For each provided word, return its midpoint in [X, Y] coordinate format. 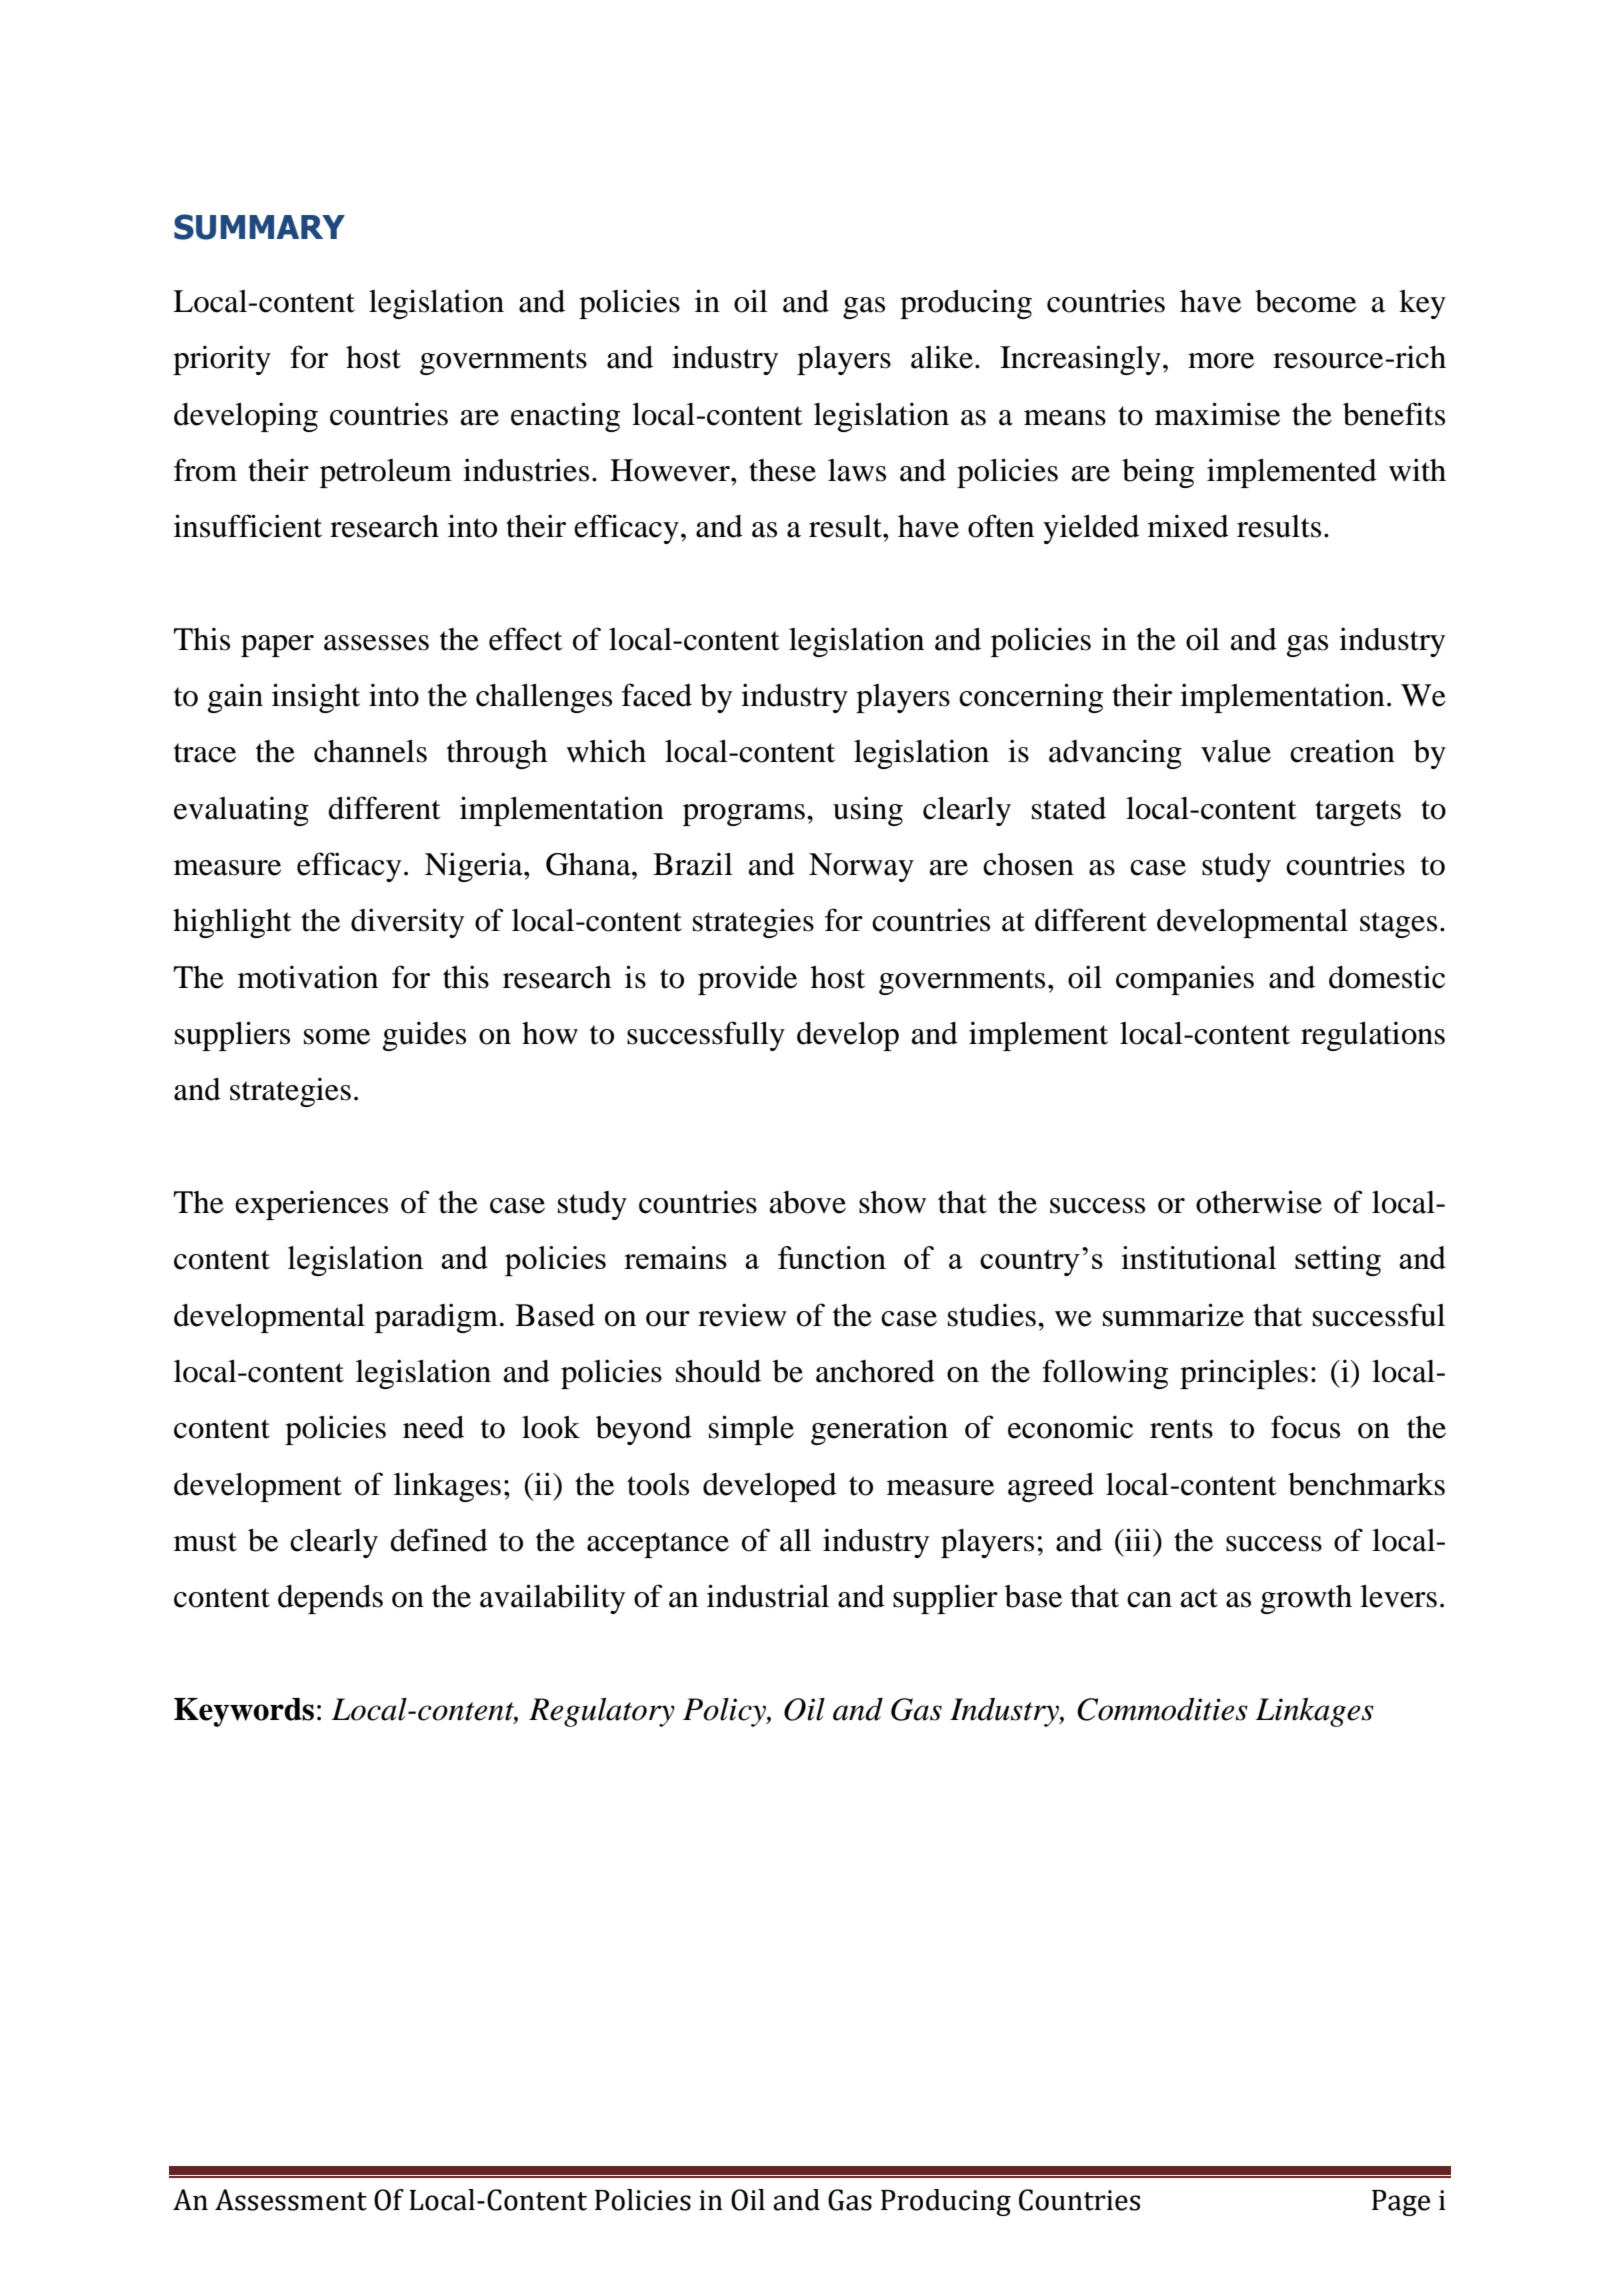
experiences [311, 1205]
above [808, 1202]
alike [942, 357]
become [1305, 301]
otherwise [1259, 1202]
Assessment [291, 2200]
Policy [725, 1712]
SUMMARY [259, 227]
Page [1401, 2203]
